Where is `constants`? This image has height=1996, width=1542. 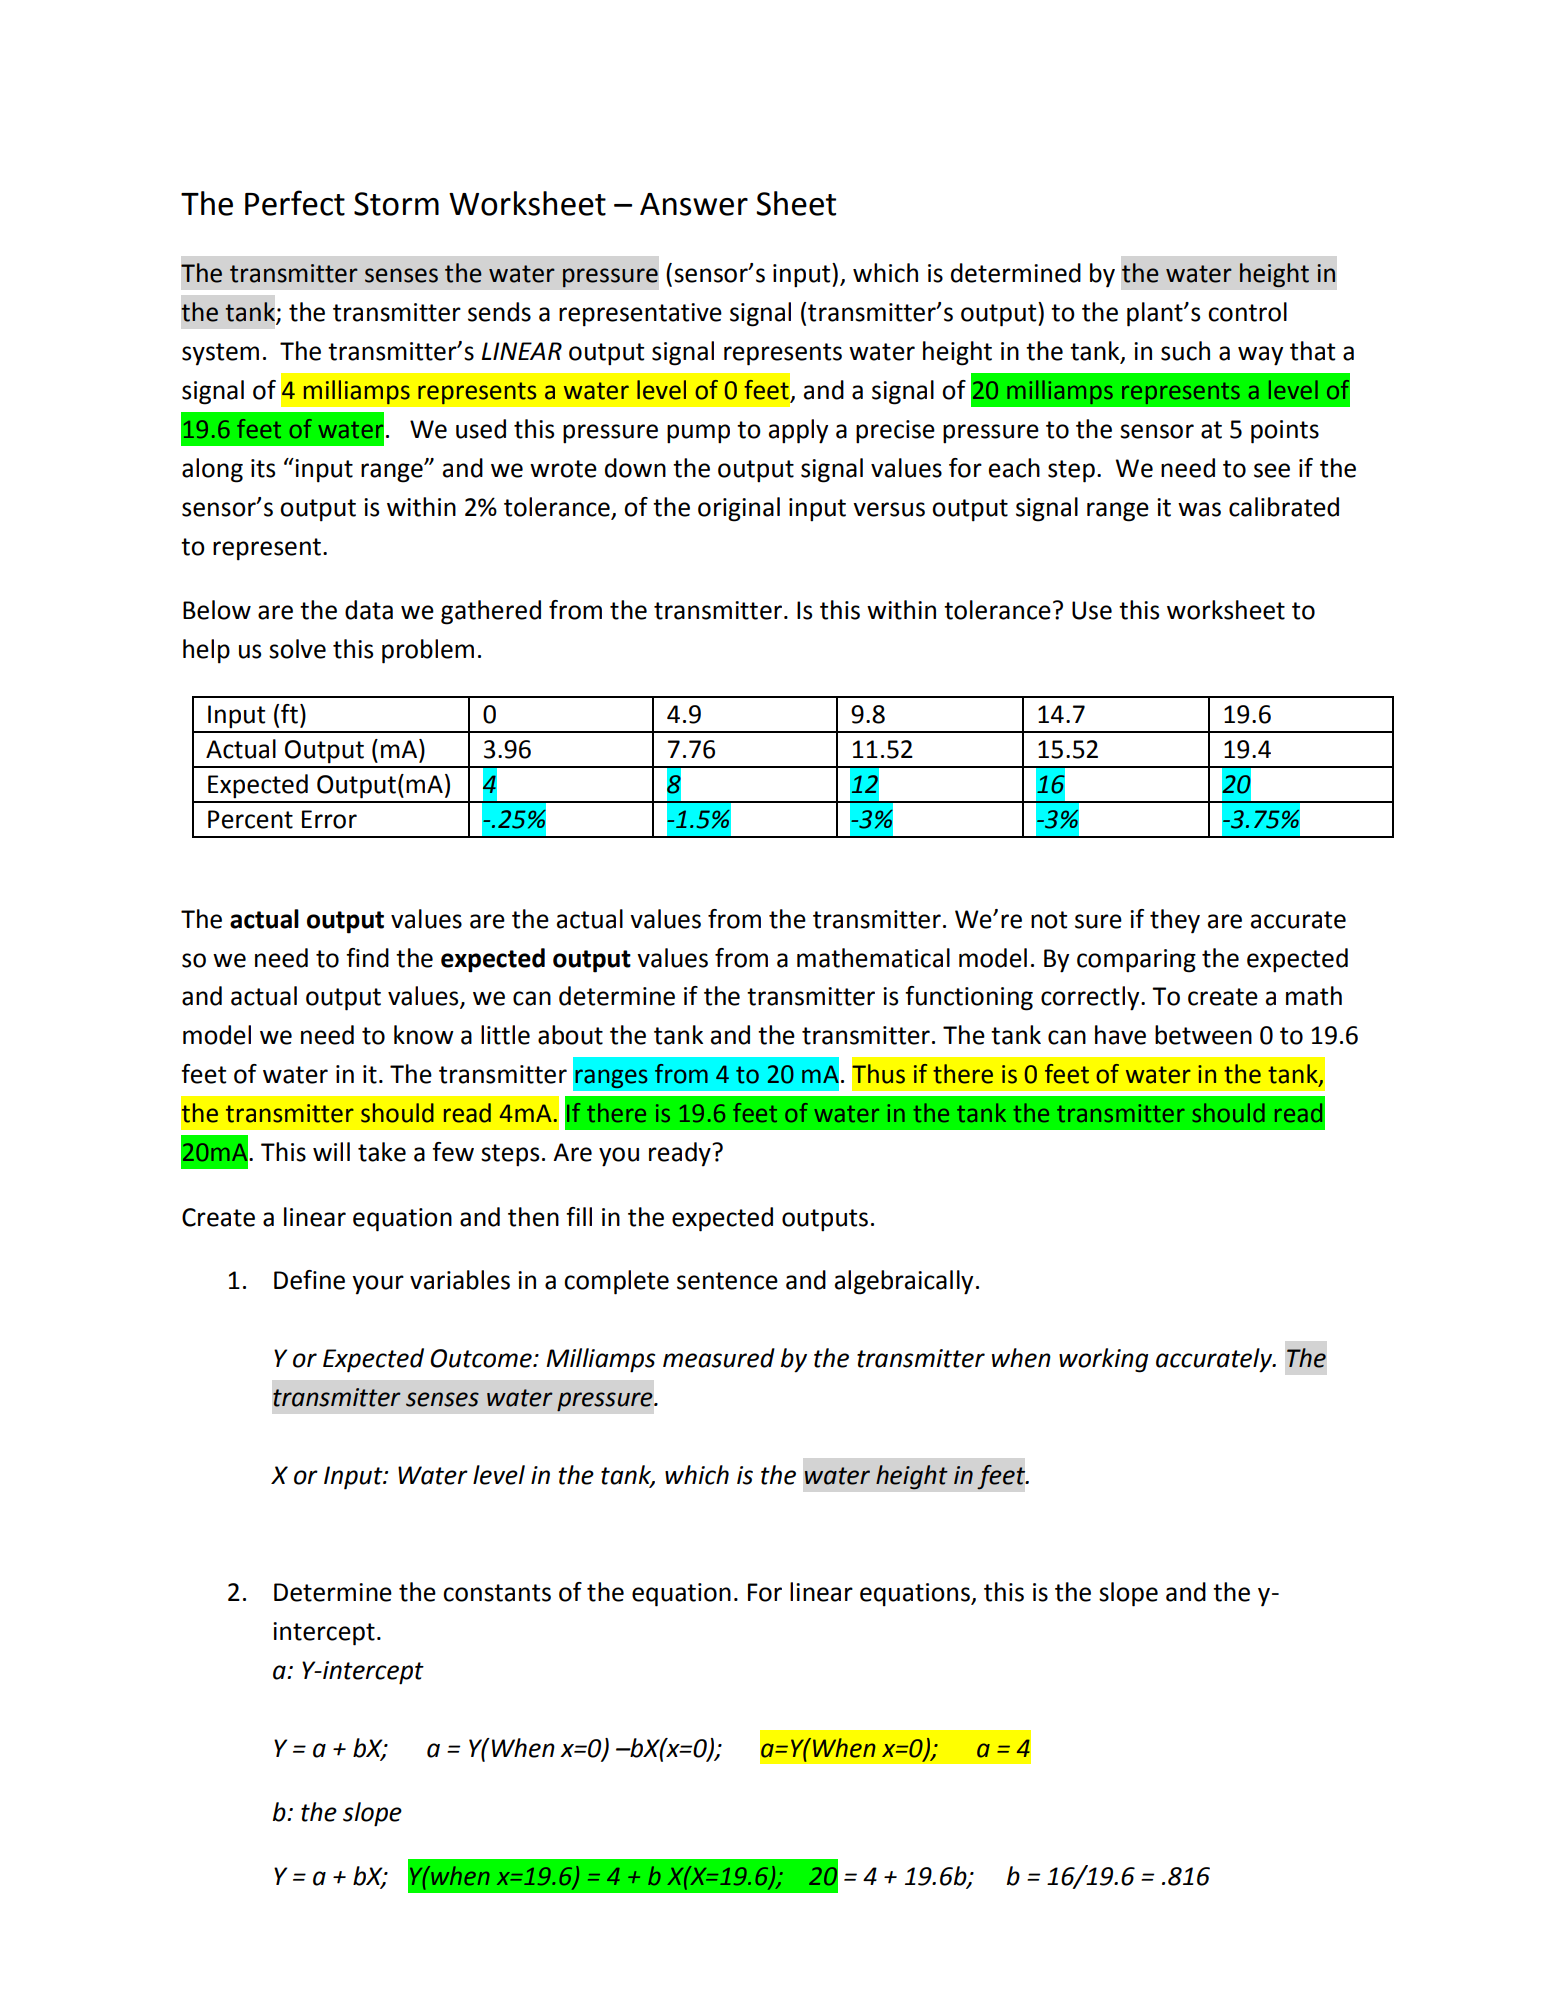 constants is located at coordinates (497, 1593).
